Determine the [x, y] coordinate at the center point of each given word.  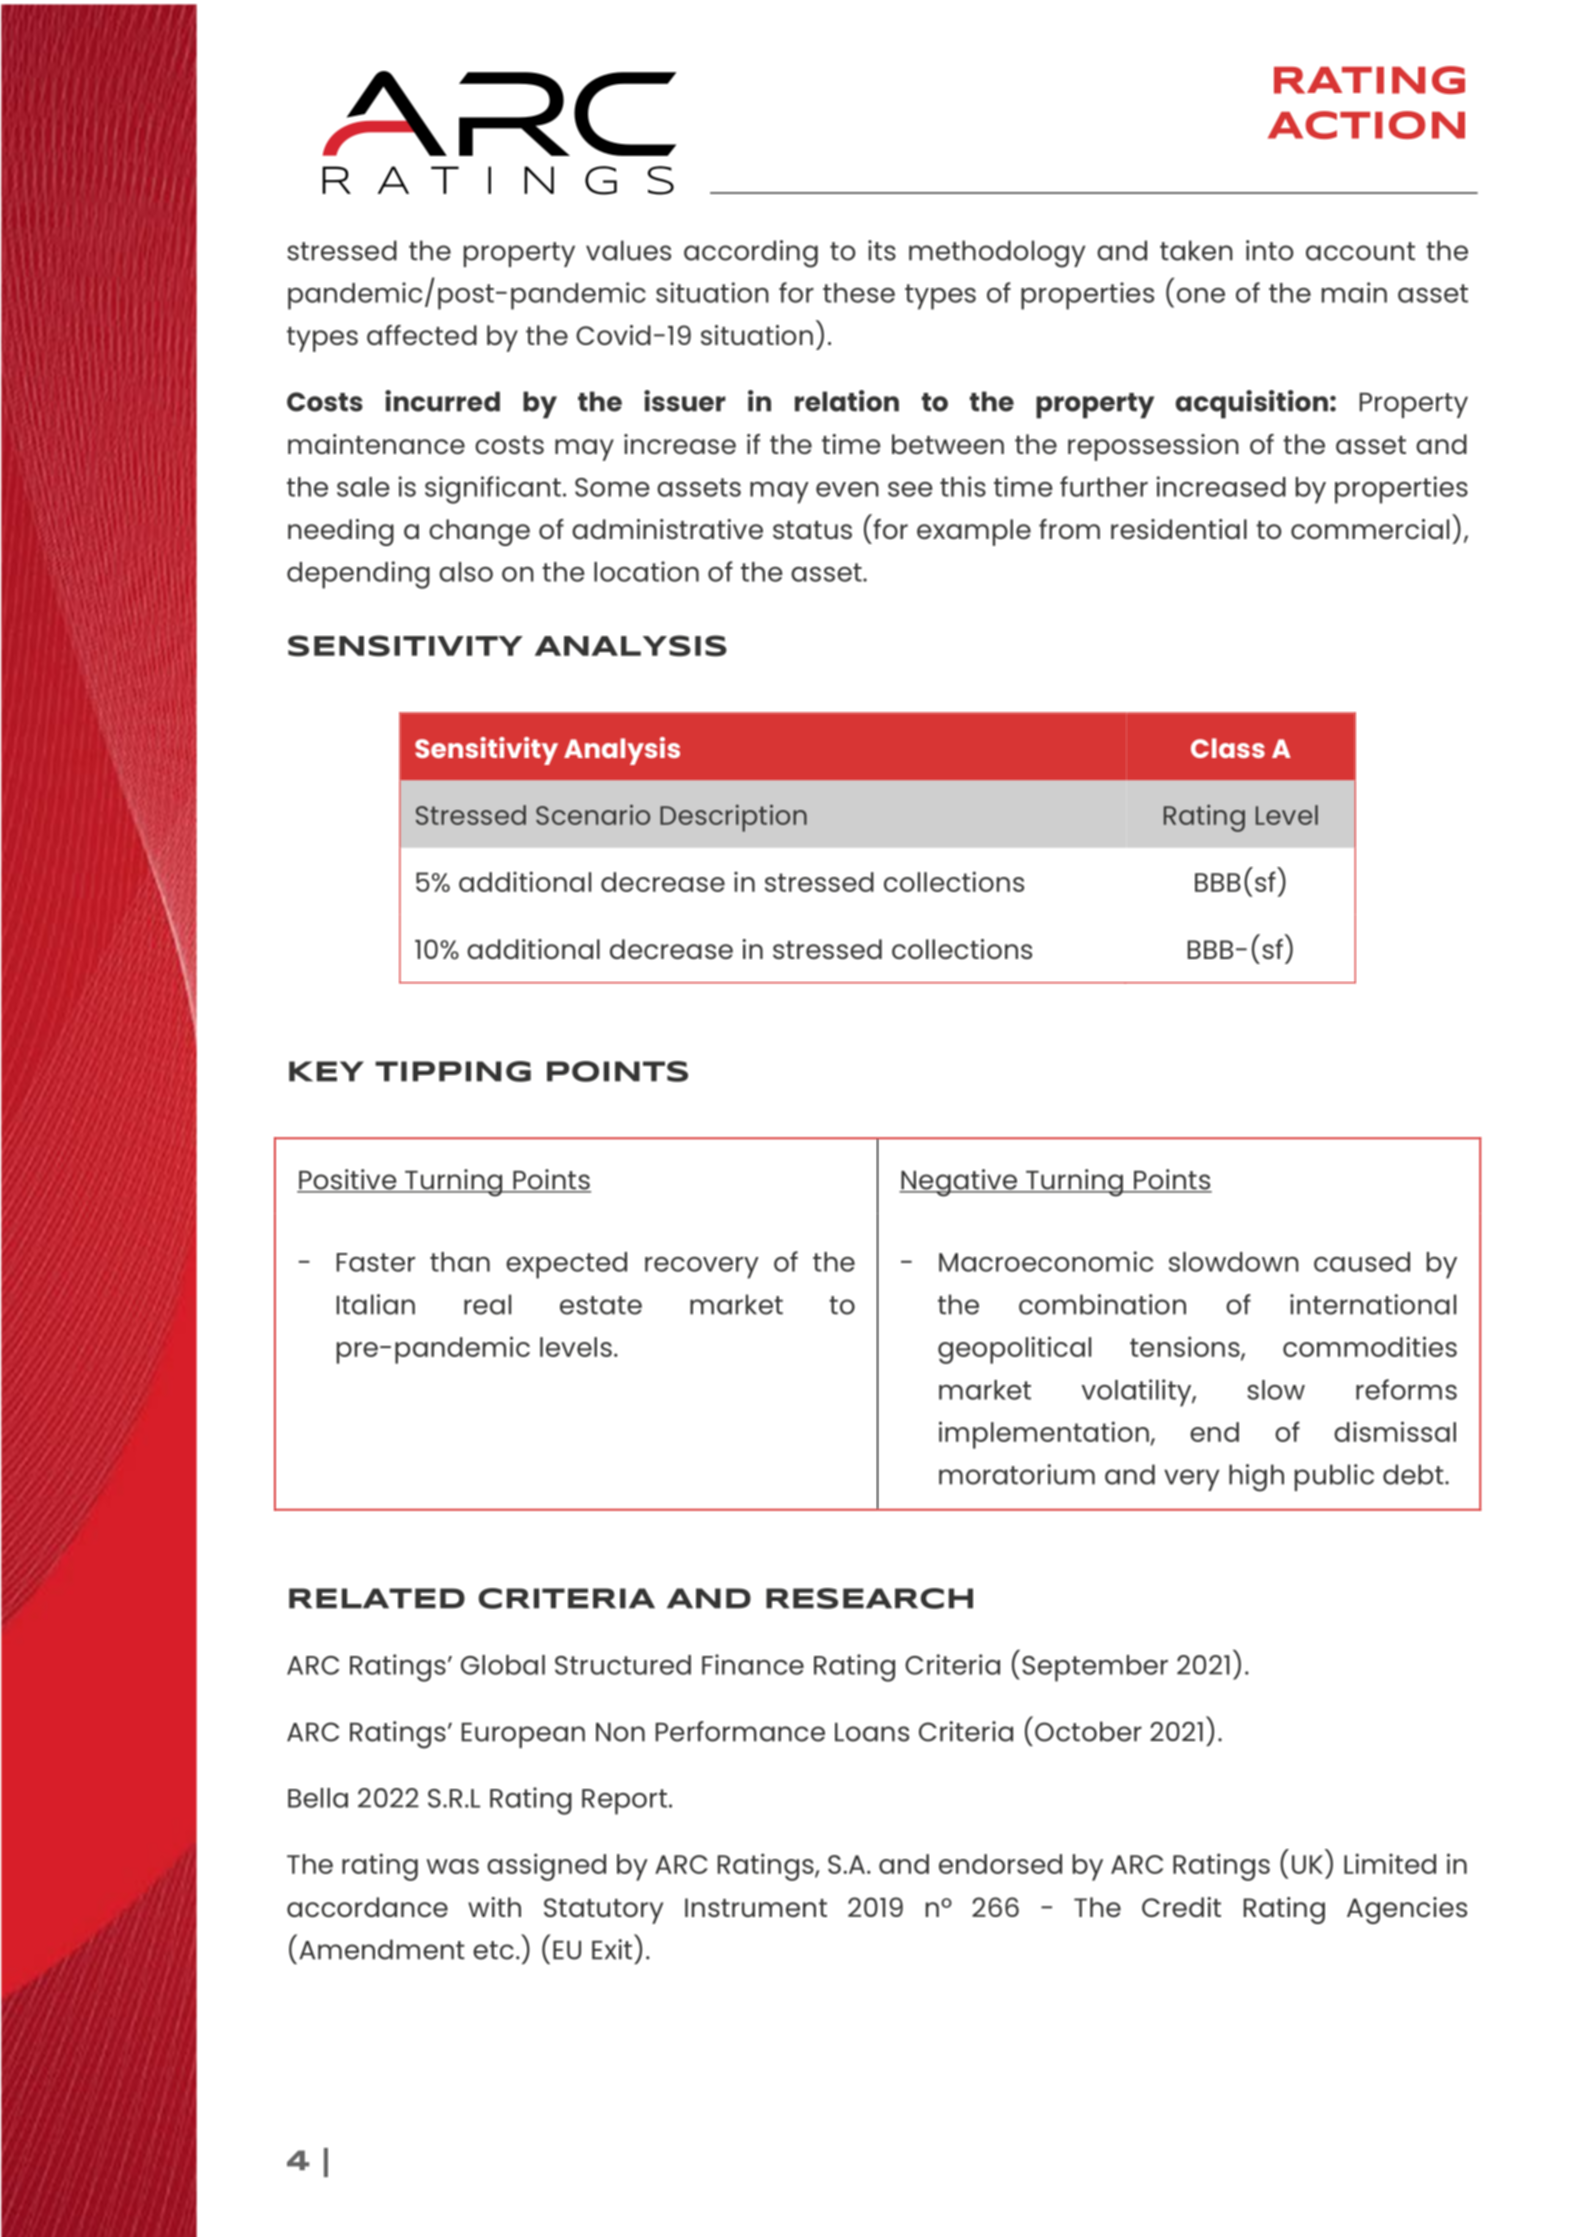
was [452, 1866]
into [1270, 250]
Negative [959, 1183]
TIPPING [453, 1071]
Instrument [756, 1907]
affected [422, 335]
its [882, 250]
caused [1362, 1262]
